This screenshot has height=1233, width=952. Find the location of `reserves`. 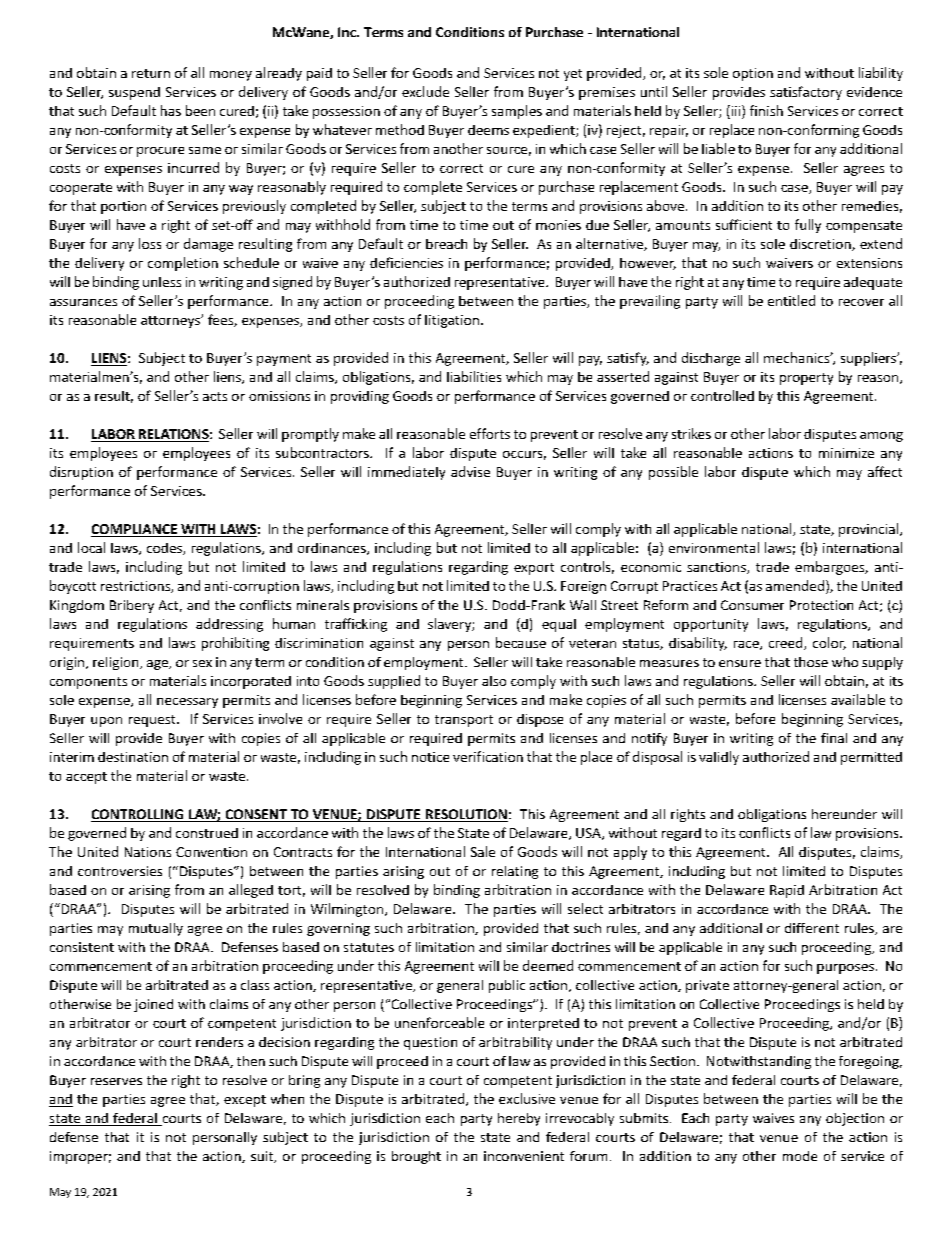

reserves is located at coordinates (116, 1081).
